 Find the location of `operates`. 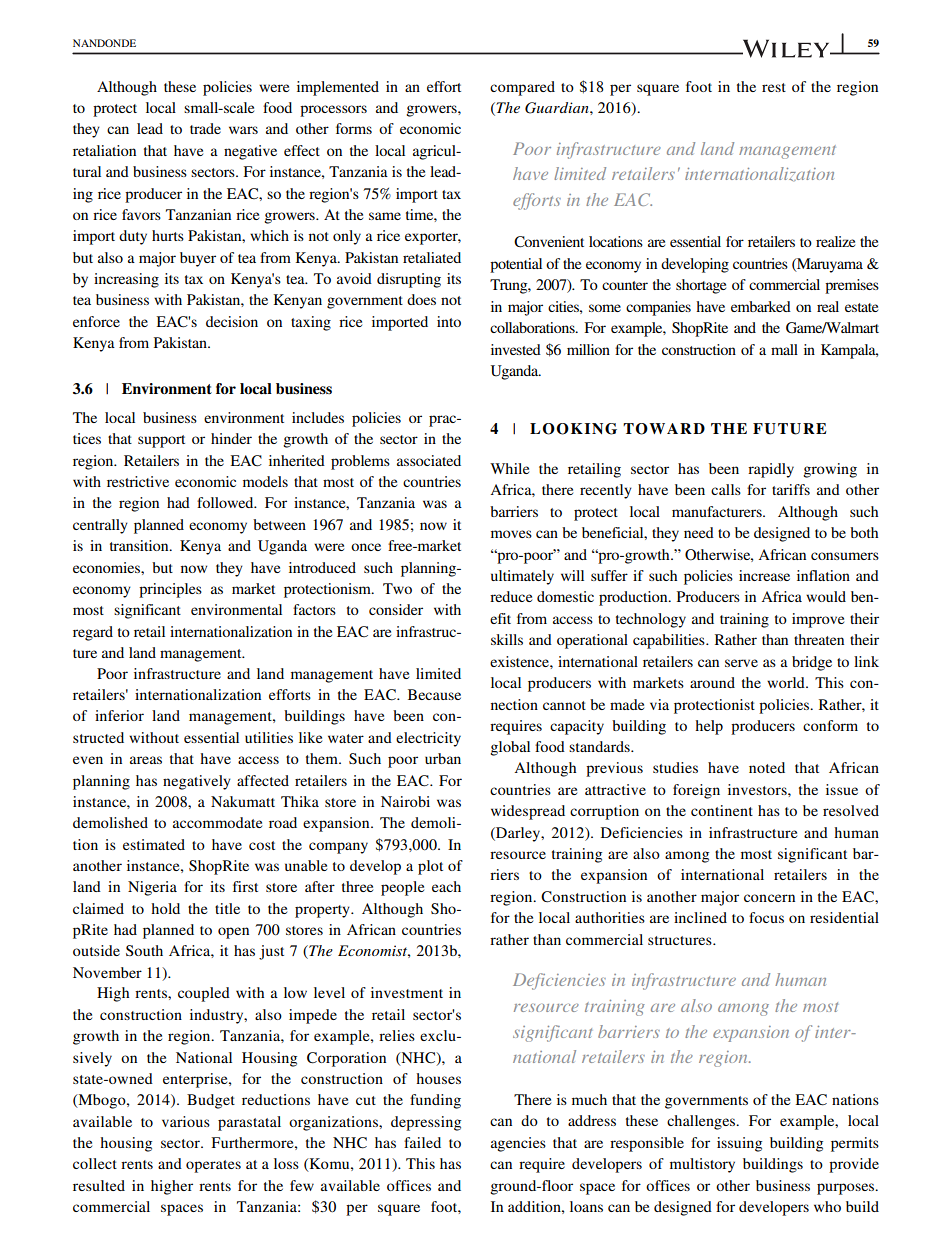

operates is located at coordinates (213, 1166).
